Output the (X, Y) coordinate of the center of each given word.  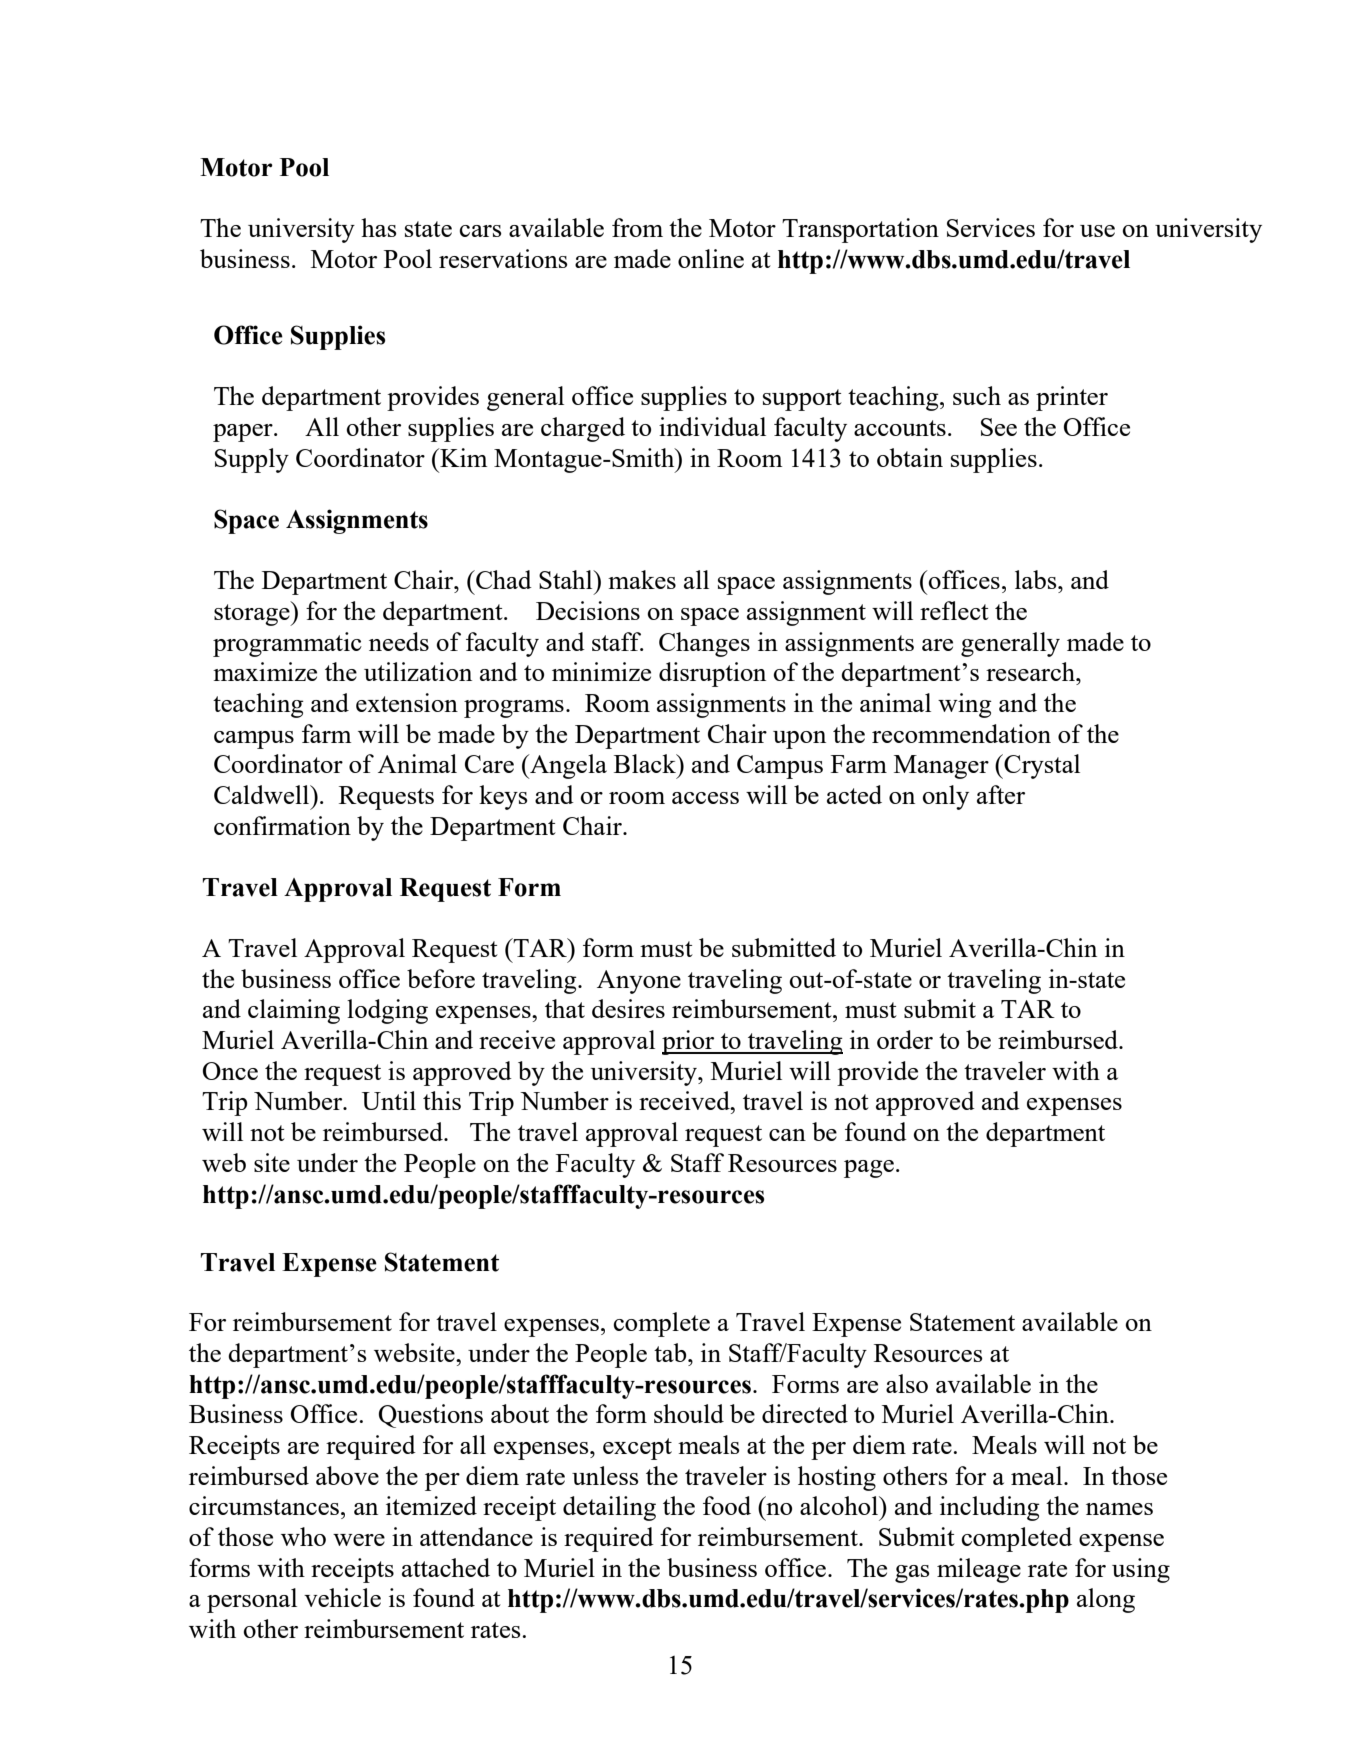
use (1097, 231)
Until (389, 1100)
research (1032, 671)
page (869, 1169)
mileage (979, 1570)
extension (407, 702)
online (711, 258)
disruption (712, 674)
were (359, 1540)
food (727, 1505)
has (379, 227)
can (787, 1135)
